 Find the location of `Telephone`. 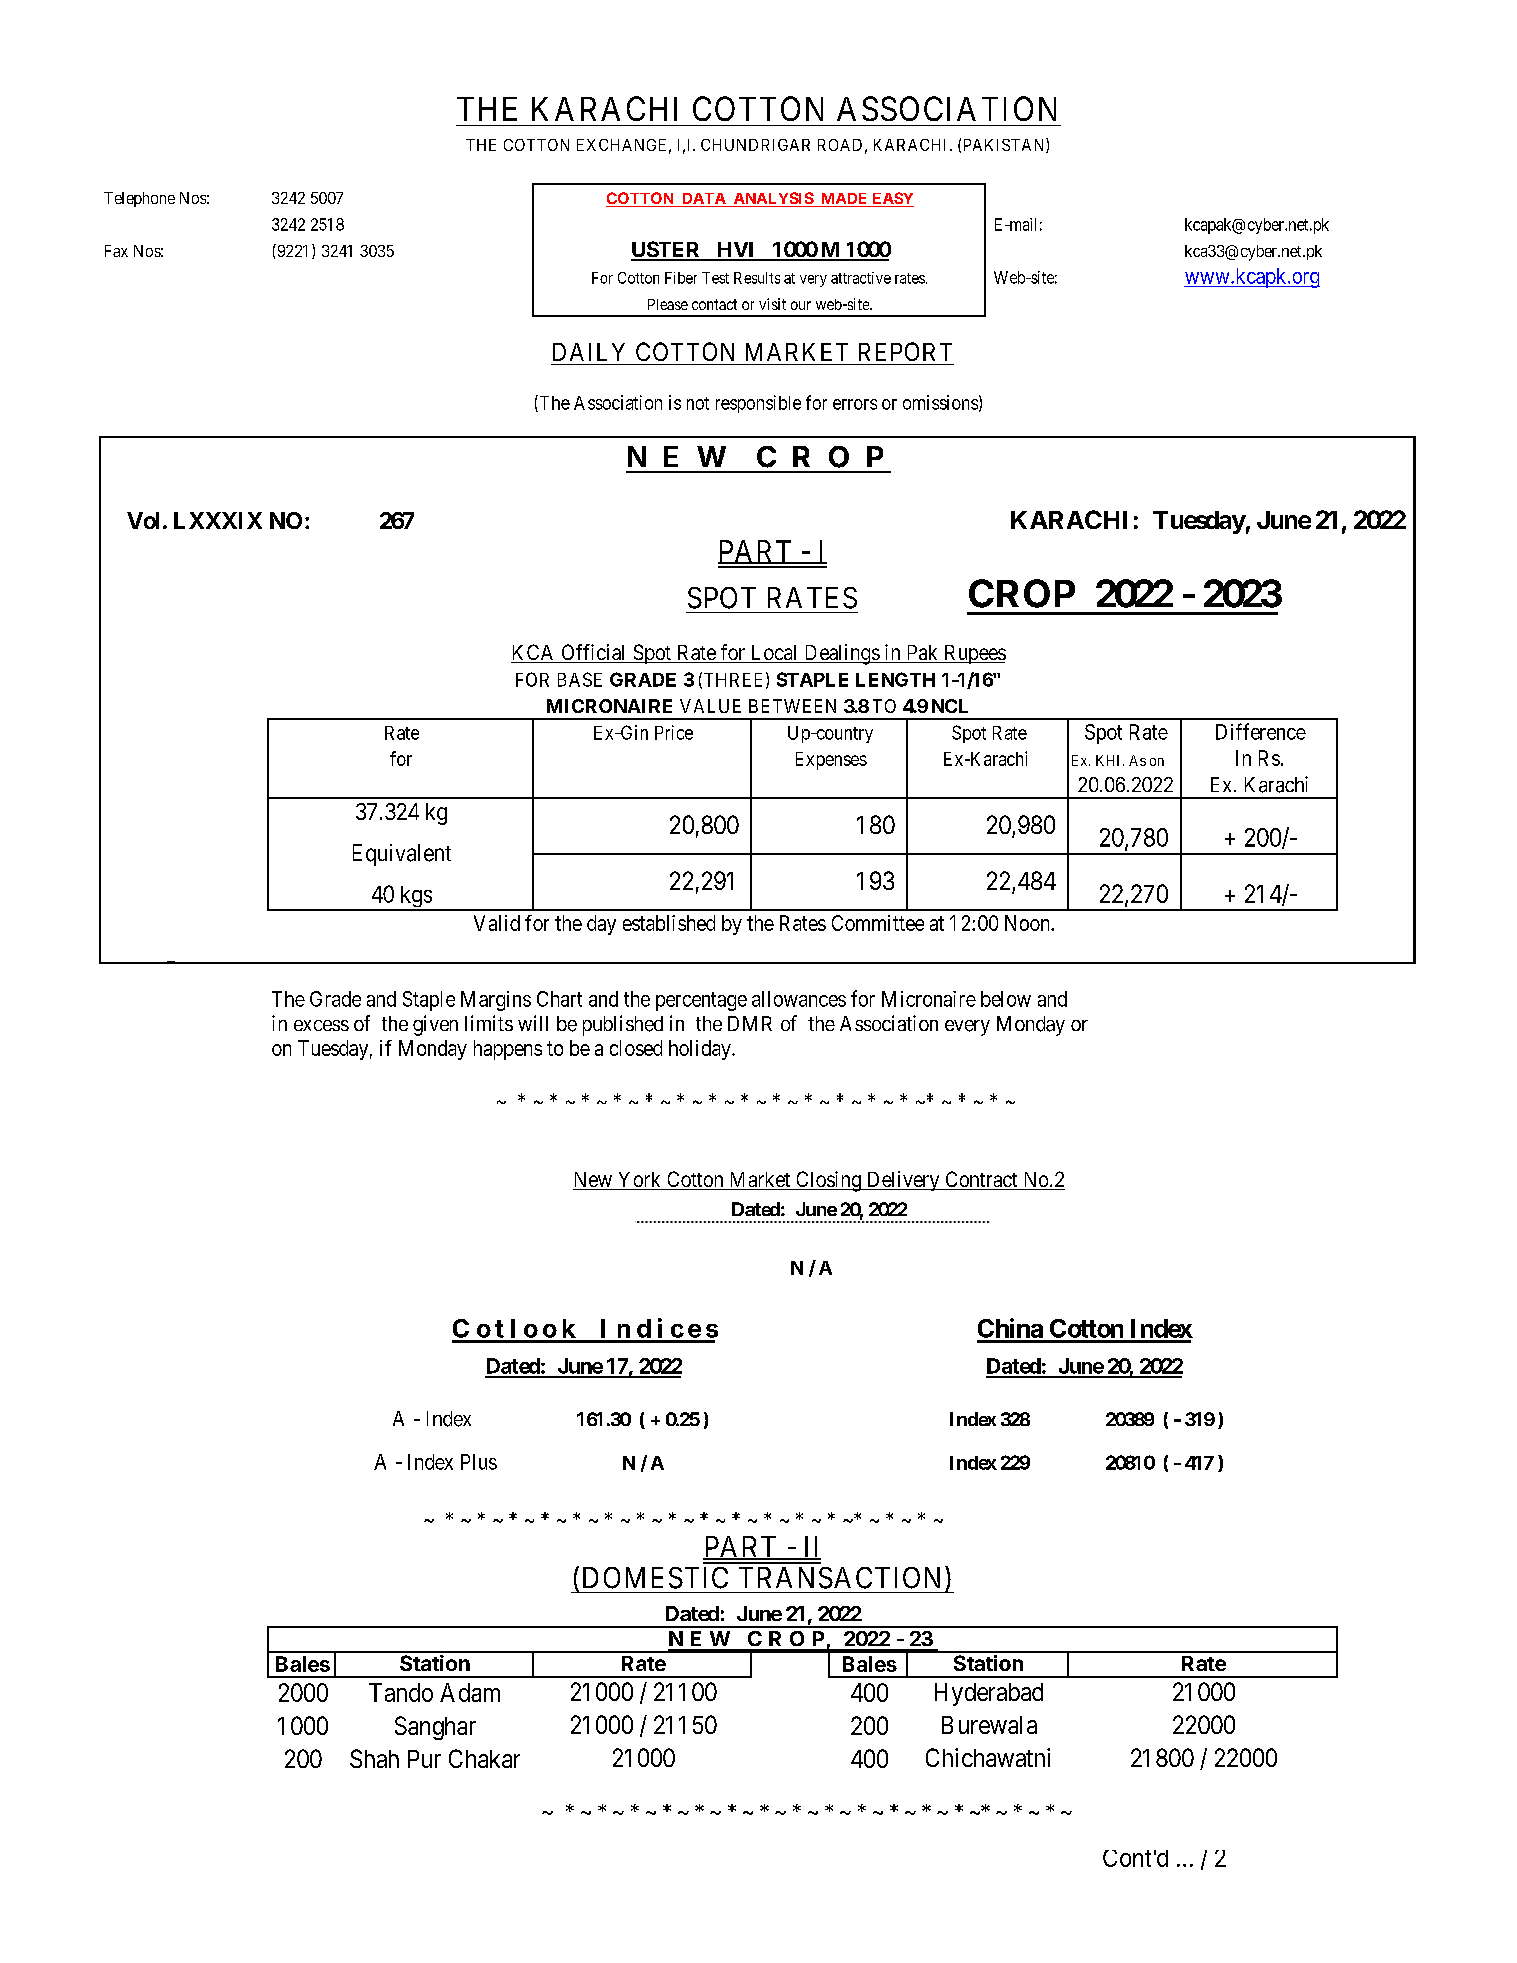

Telephone is located at coordinates (139, 199).
